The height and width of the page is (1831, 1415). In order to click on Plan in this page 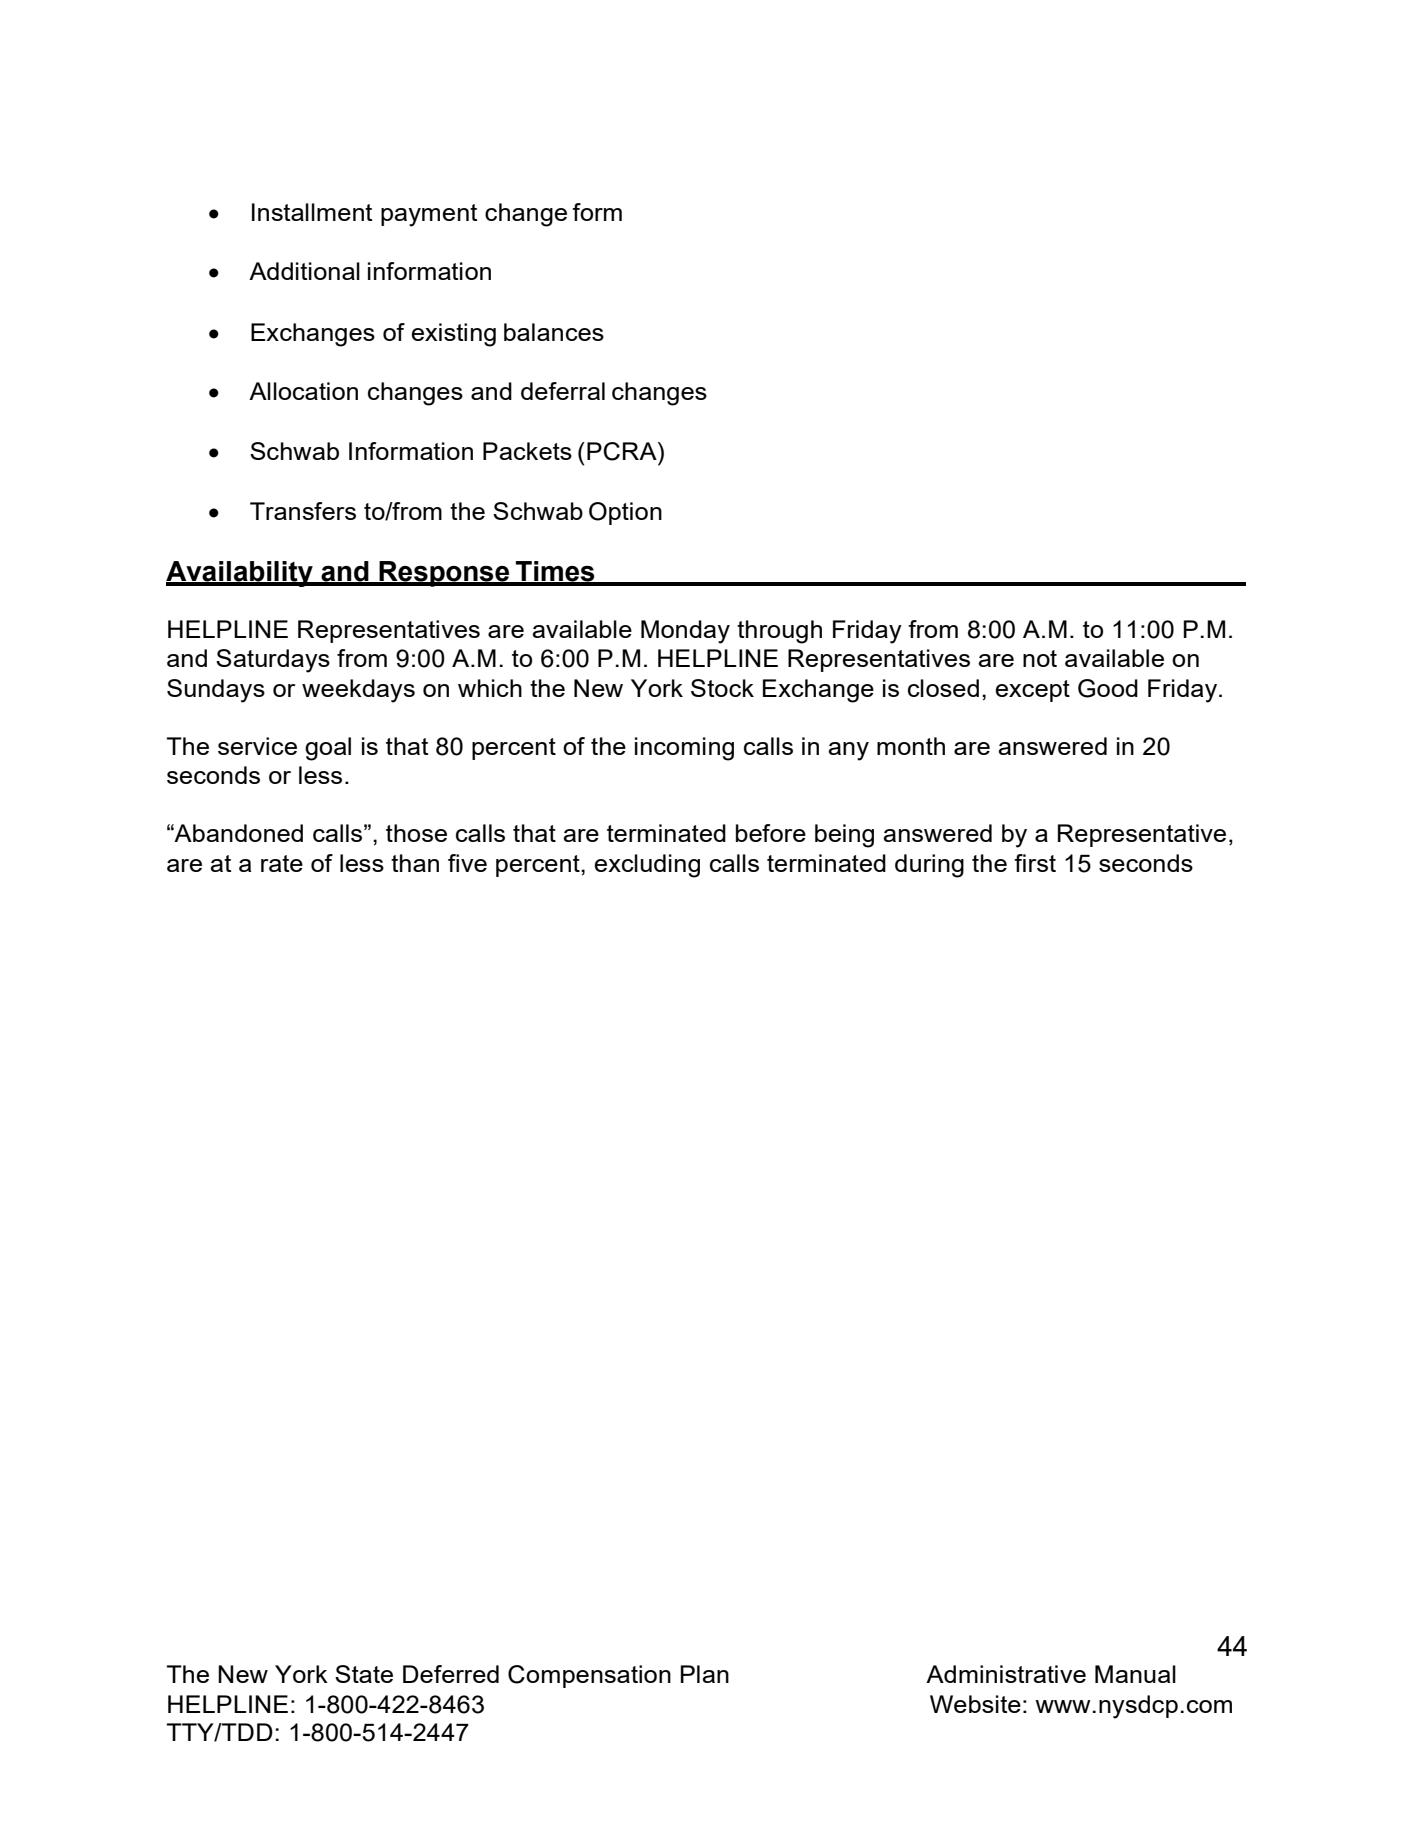, I will do `click(705, 1674)`.
